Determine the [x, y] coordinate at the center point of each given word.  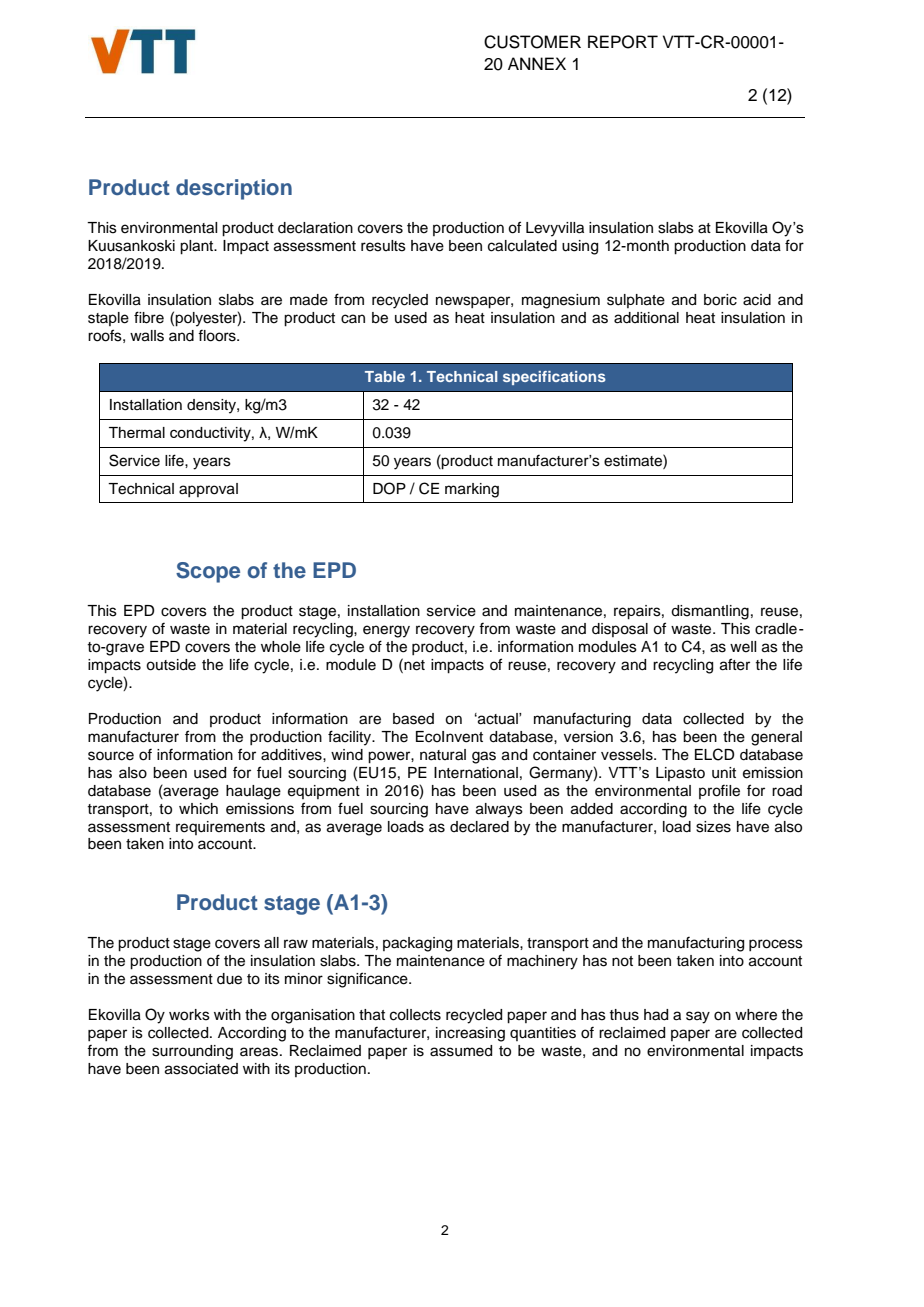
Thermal [137, 432]
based [413, 719]
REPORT [623, 42]
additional [646, 318]
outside [171, 665]
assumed [461, 1051]
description [234, 189]
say [698, 1017]
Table [385, 376]
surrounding [192, 1052]
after [735, 664]
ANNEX [537, 63]
